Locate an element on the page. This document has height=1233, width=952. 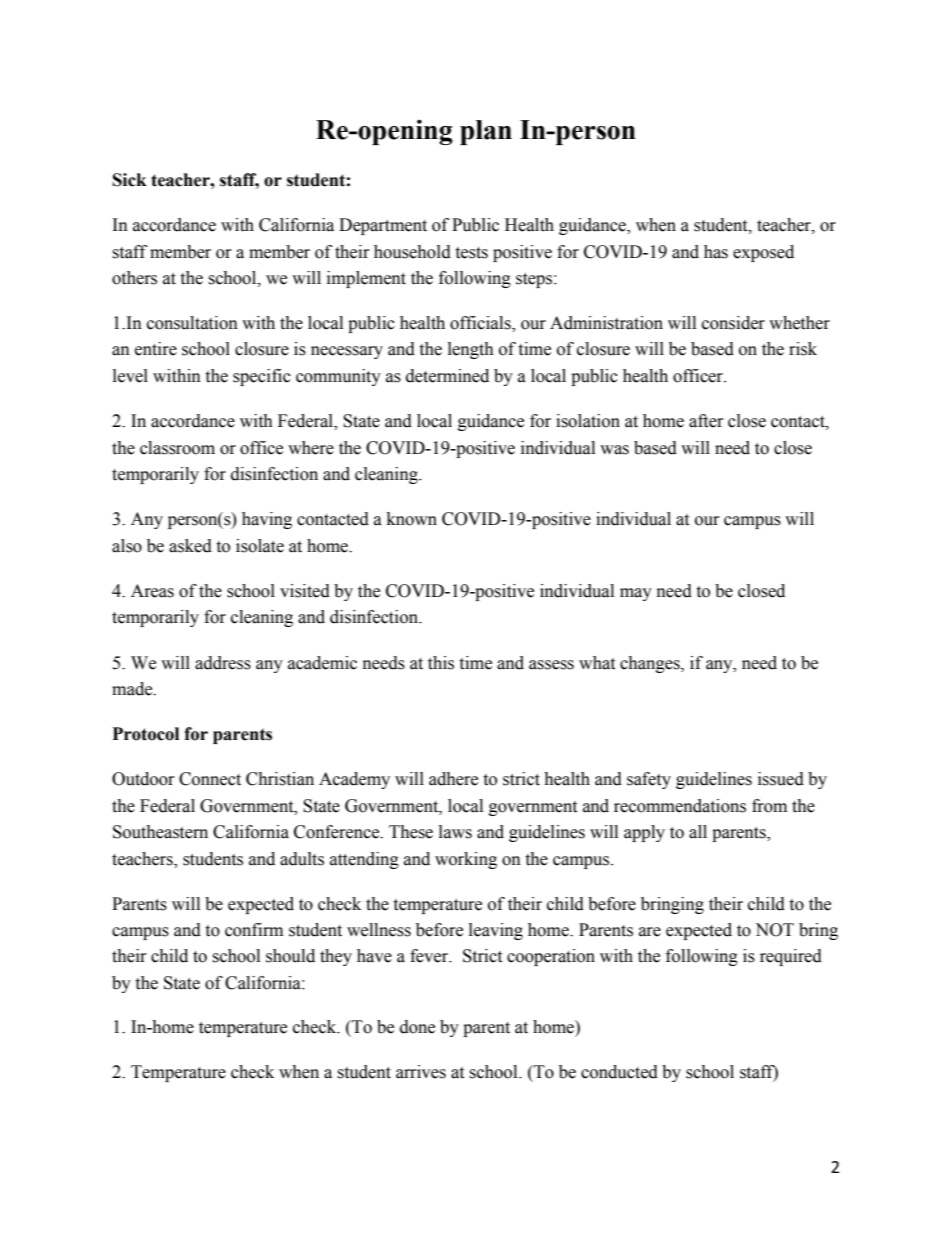
Sick is located at coordinates (130, 180).
